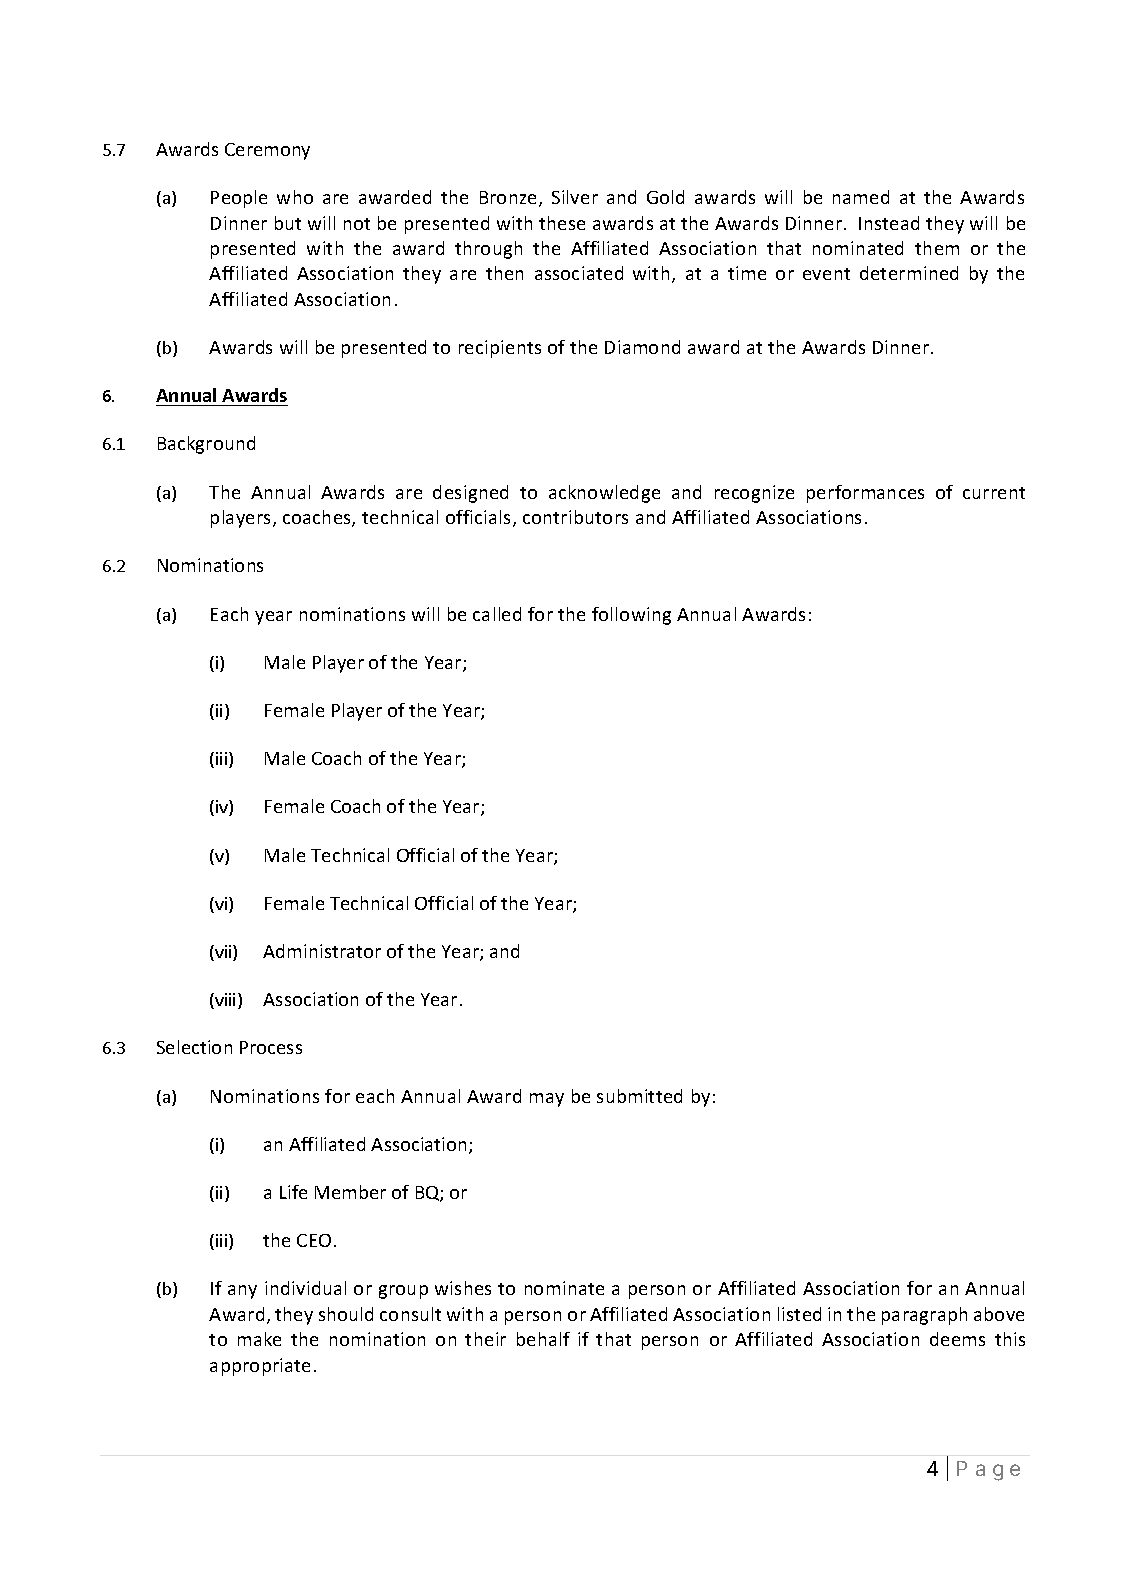 The height and width of the document is (1596, 1129). I want to click on make, so click(259, 1339).
